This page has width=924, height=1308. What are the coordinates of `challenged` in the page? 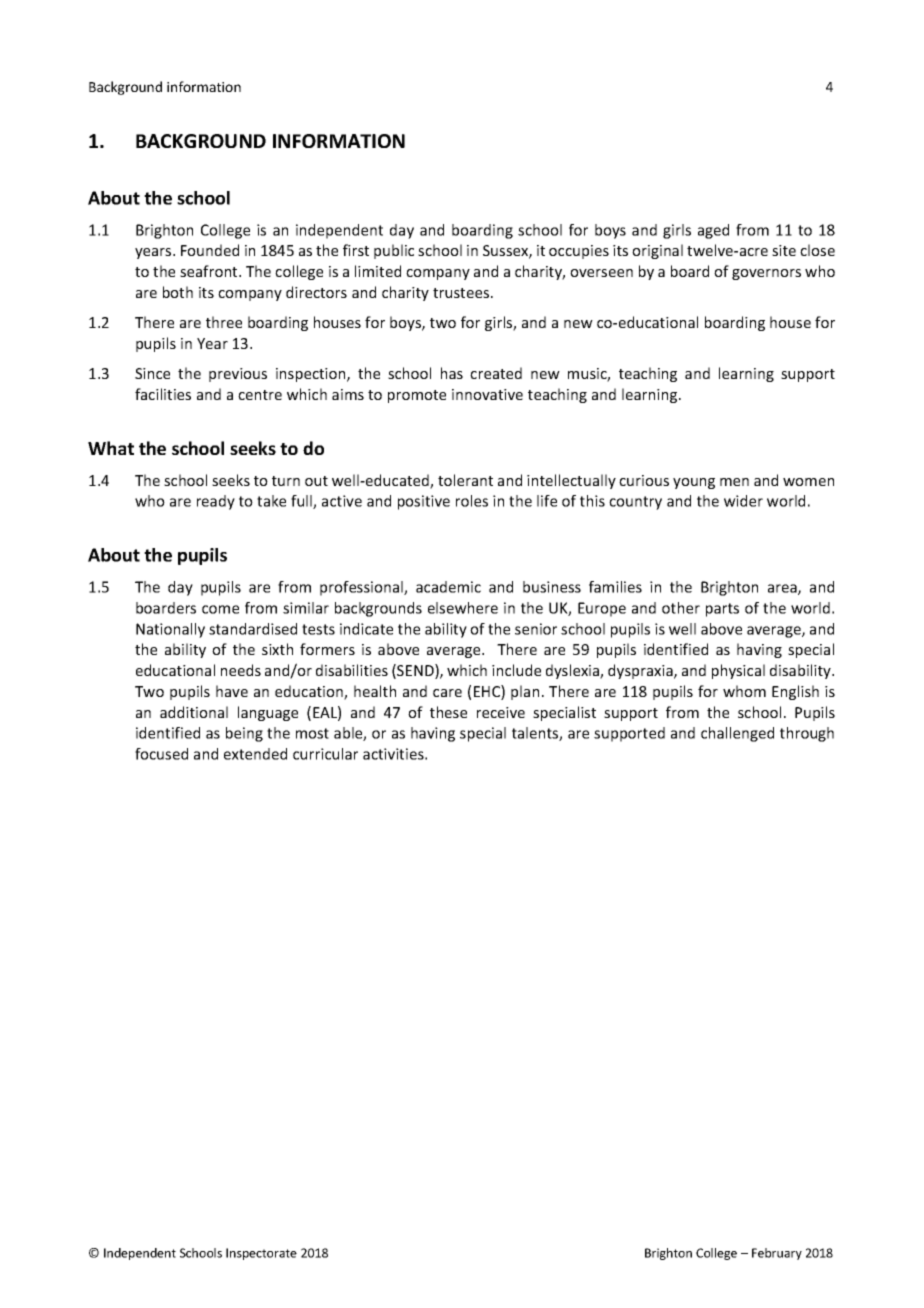 It's located at (737, 734).
